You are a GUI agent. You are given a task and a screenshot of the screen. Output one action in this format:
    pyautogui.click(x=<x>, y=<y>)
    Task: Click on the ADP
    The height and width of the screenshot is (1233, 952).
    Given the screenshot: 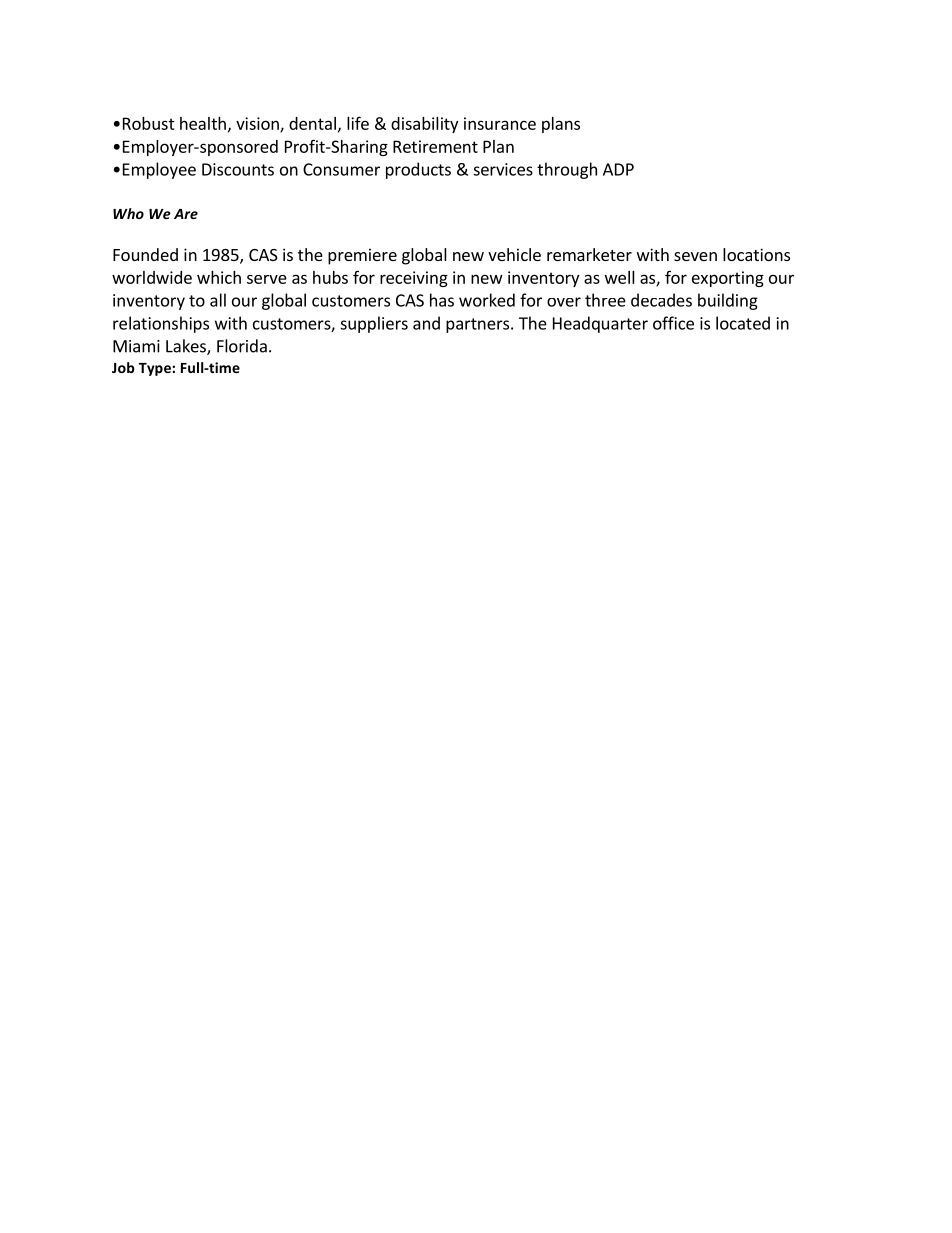 What is the action you would take?
    pyautogui.click(x=618, y=169)
